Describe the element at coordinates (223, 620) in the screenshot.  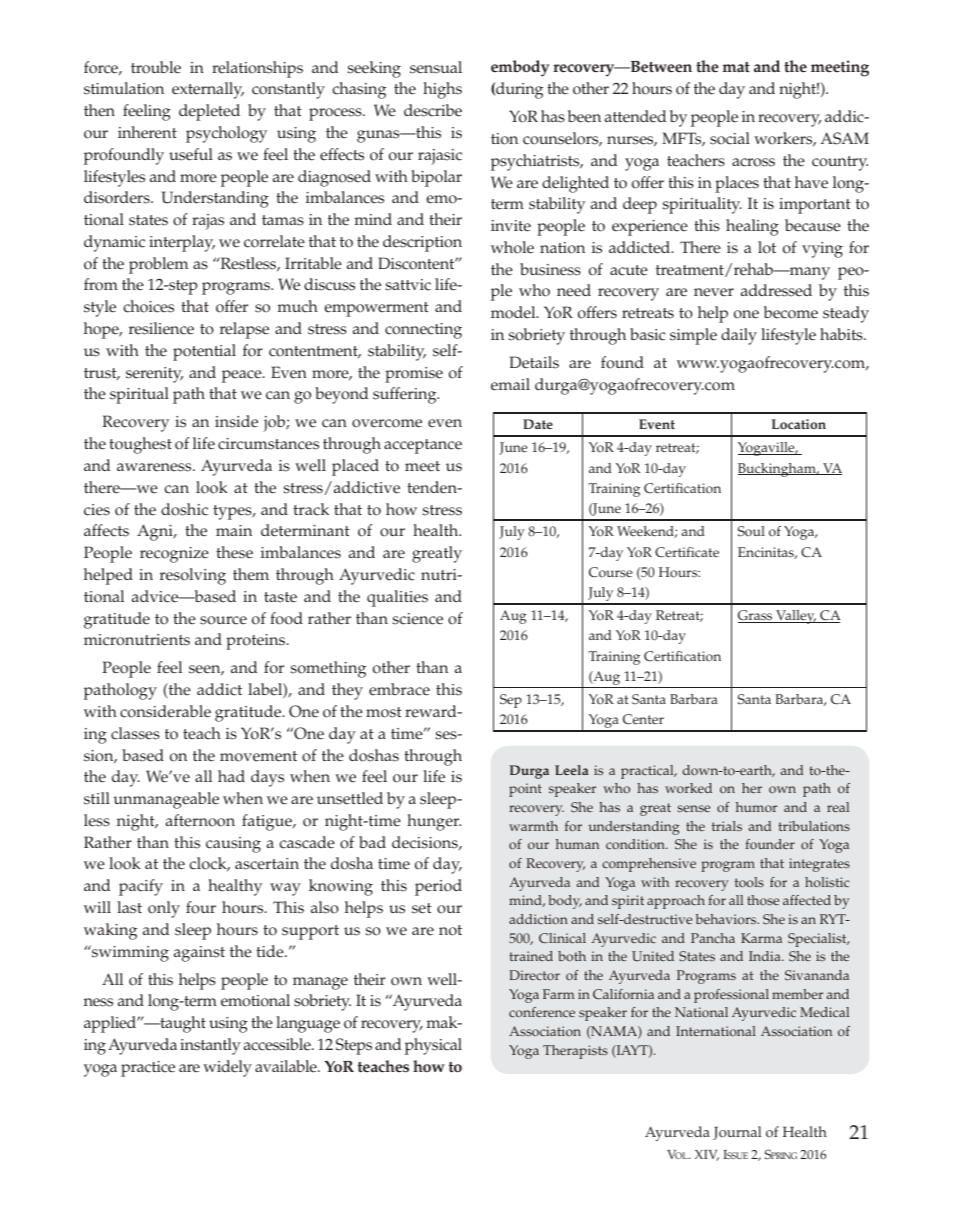
I see `source` at that location.
